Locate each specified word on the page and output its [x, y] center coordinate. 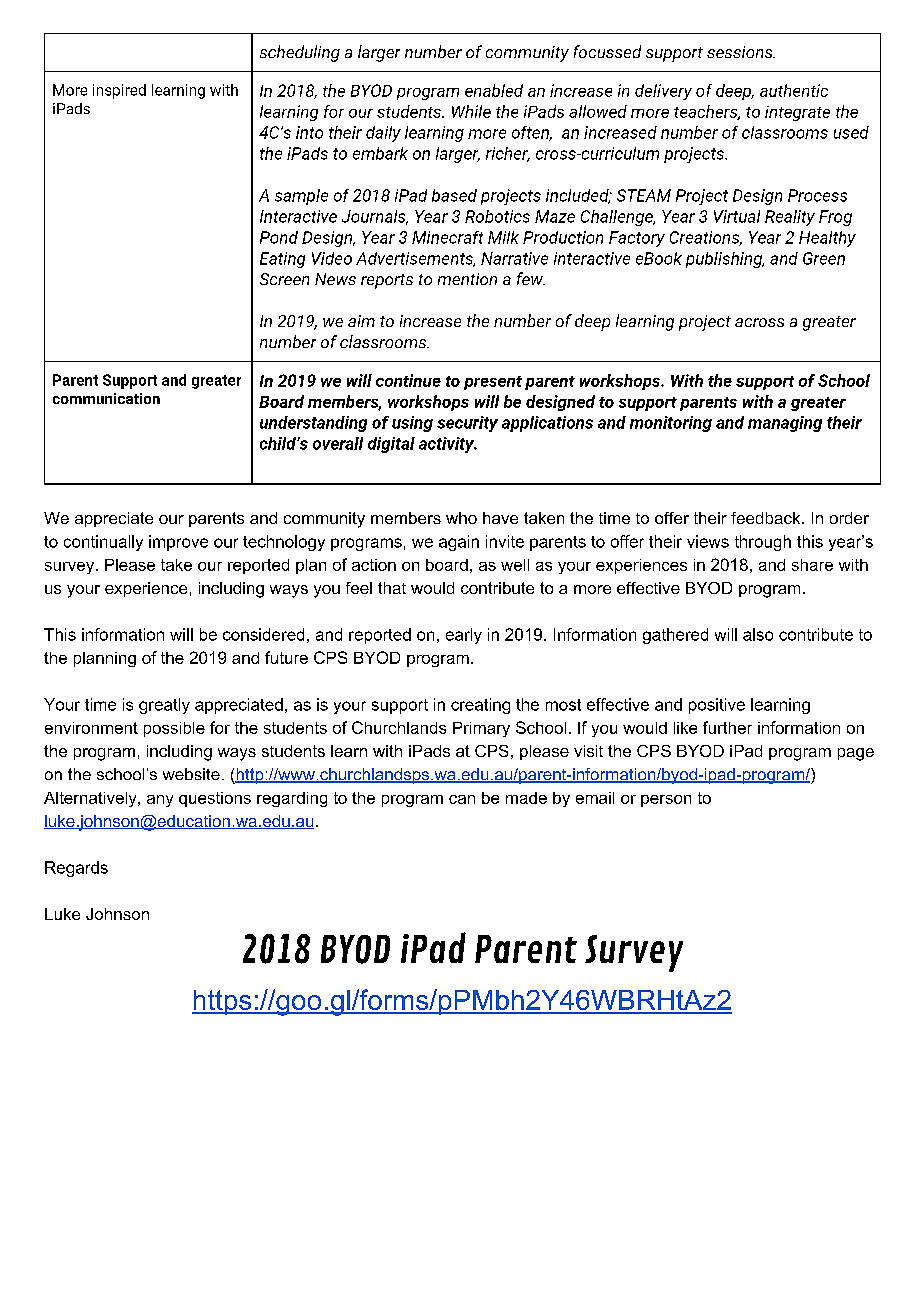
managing [785, 424]
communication [106, 398]
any [160, 801]
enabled [494, 90]
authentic [794, 90]
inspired [119, 91]
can [462, 799]
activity [448, 445]
